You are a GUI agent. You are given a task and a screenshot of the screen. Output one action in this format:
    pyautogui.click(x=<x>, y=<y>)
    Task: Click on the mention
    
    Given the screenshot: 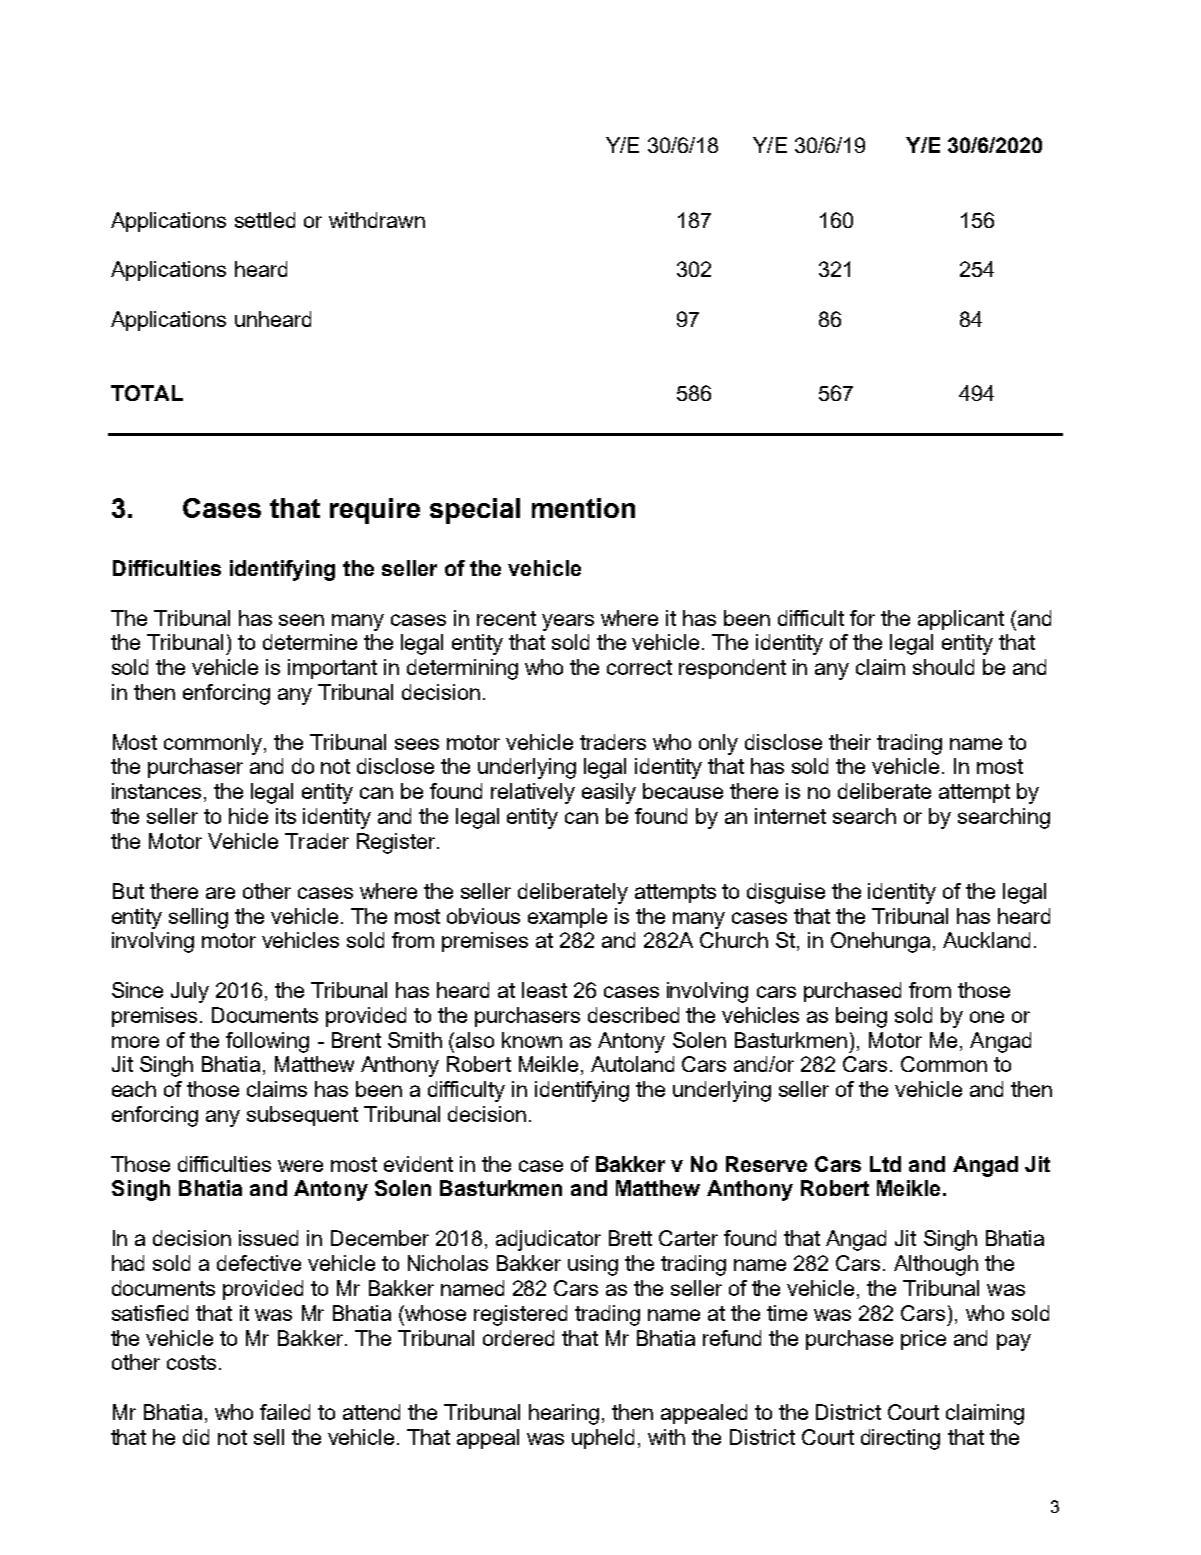 What is the action you would take?
    pyautogui.click(x=583, y=508)
